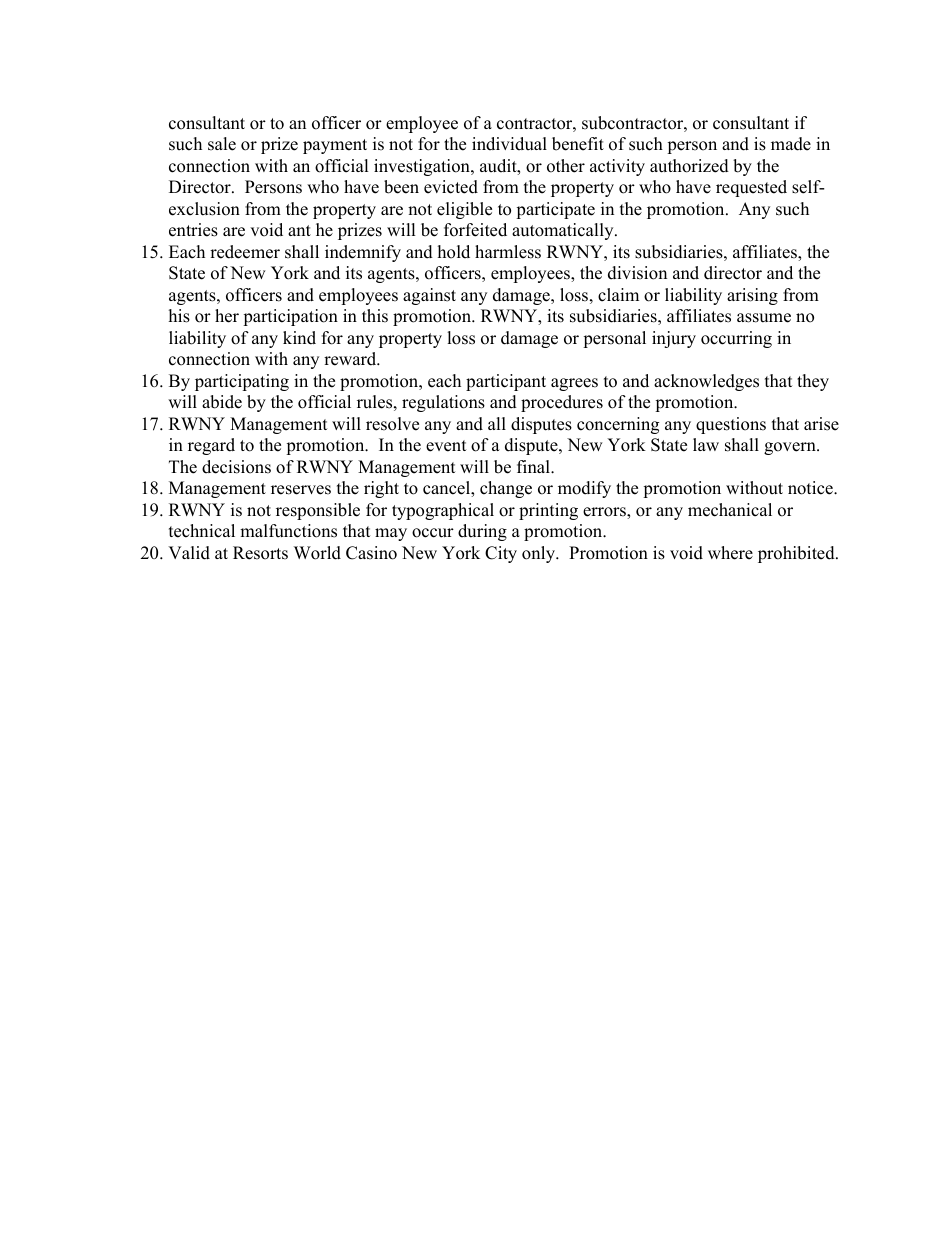  What do you see at coordinates (791, 144) in the document?
I see `made` at bounding box center [791, 144].
